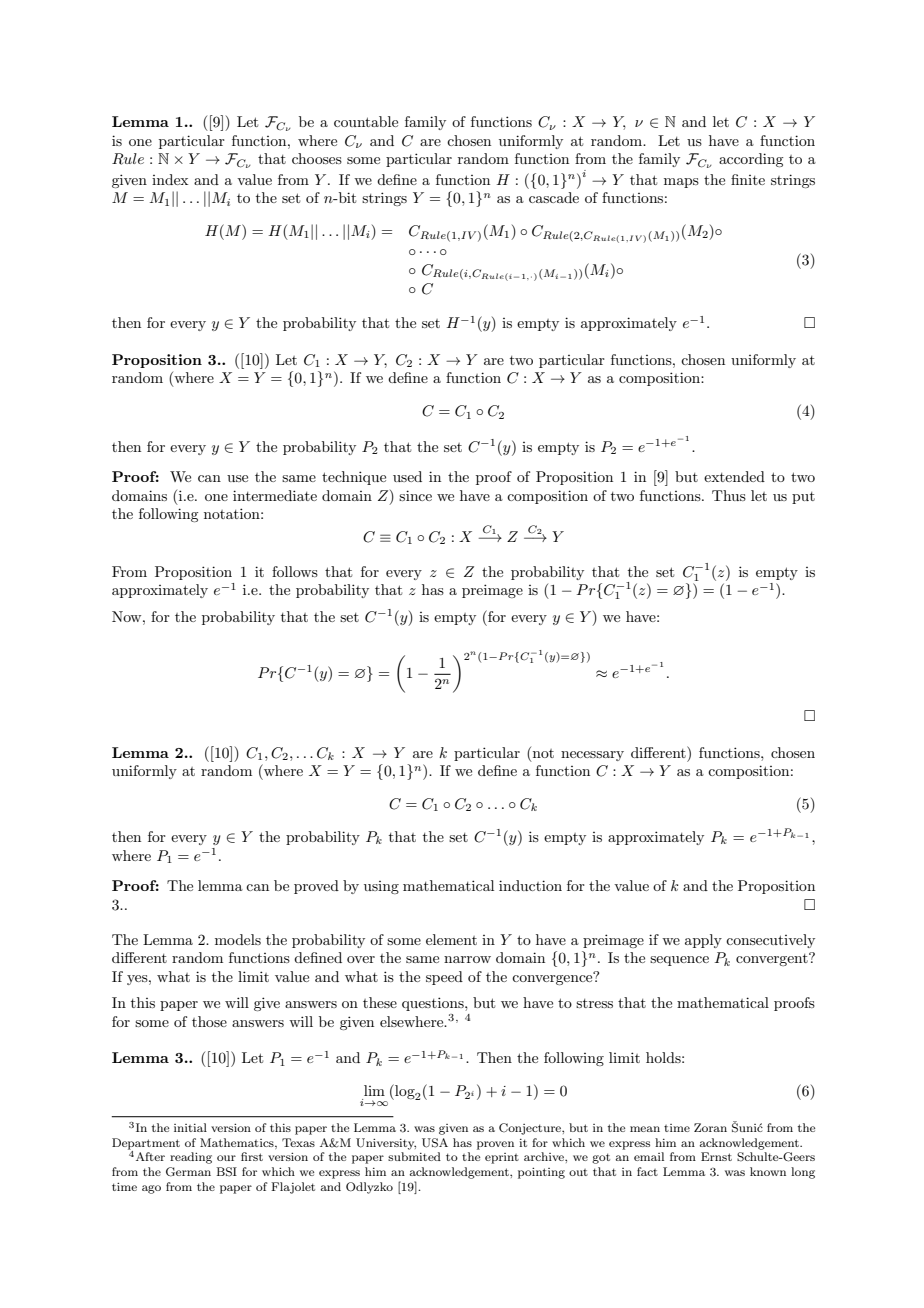 This screenshot has width=924, height=1308. What do you see at coordinates (554, 197) in the screenshot?
I see `cascade` at bounding box center [554, 197].
